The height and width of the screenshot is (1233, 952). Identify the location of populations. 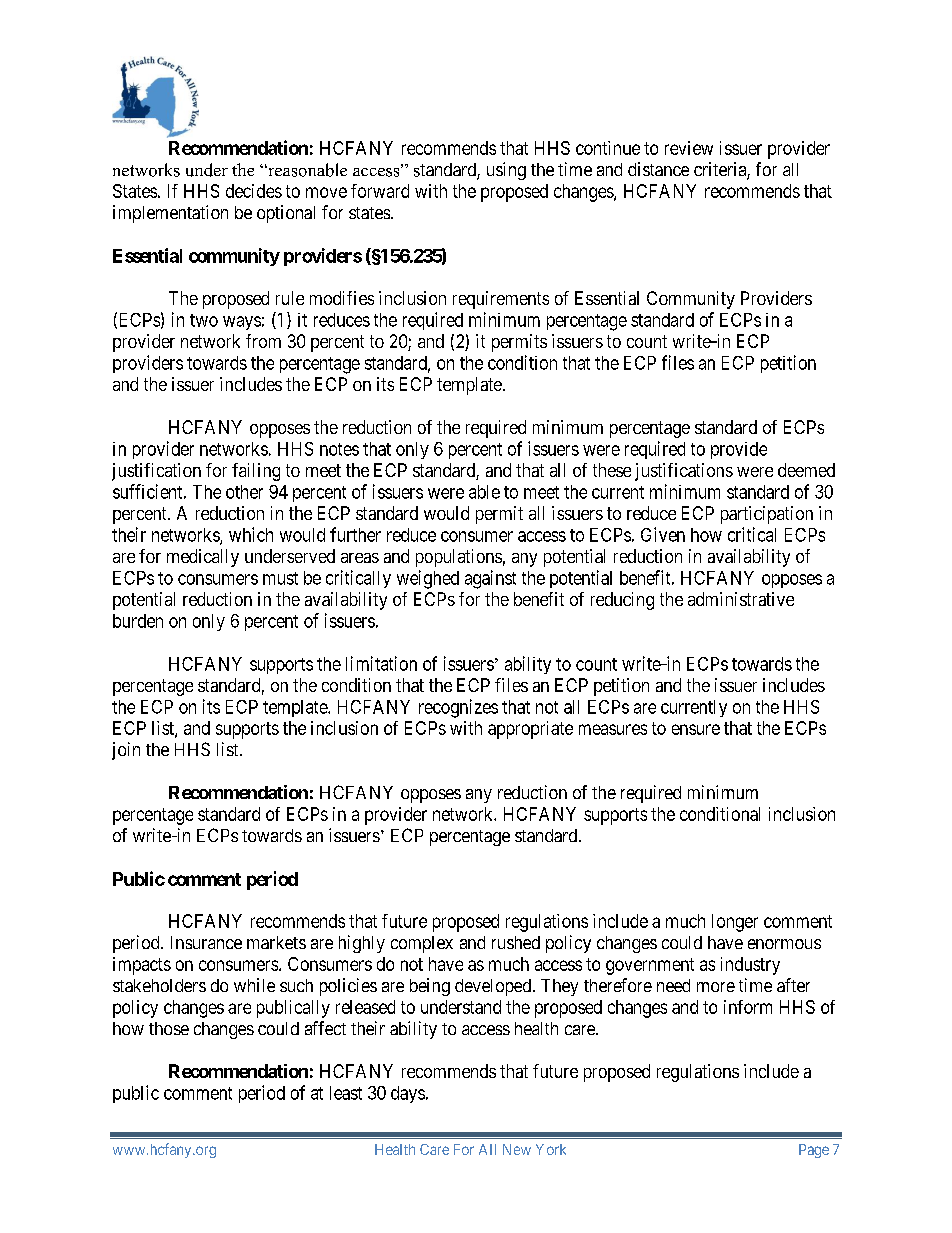
(459, 558).
